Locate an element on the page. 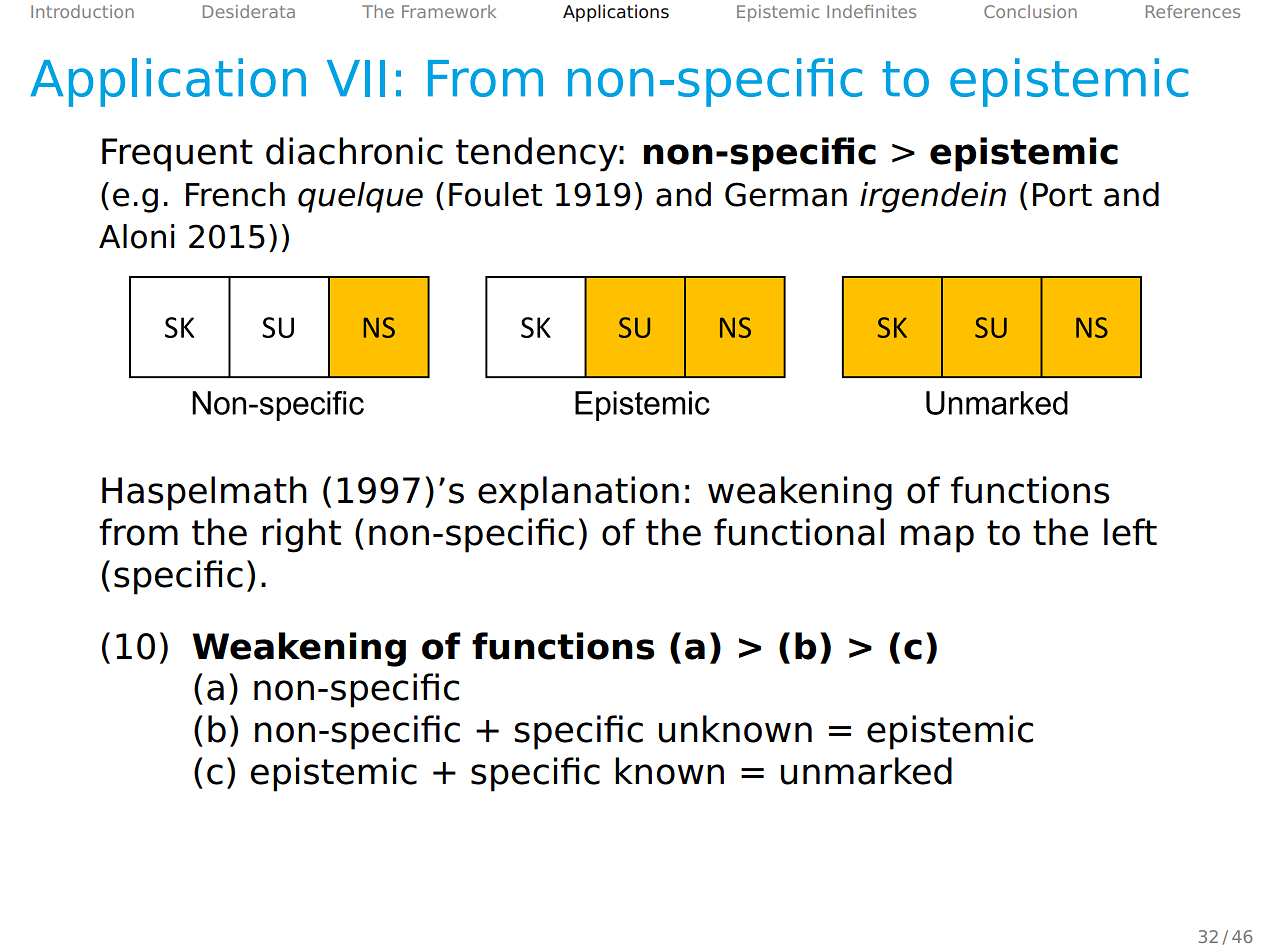 The width and height of the document is (1271, 952). References is located at coordinates (1193, 11).
